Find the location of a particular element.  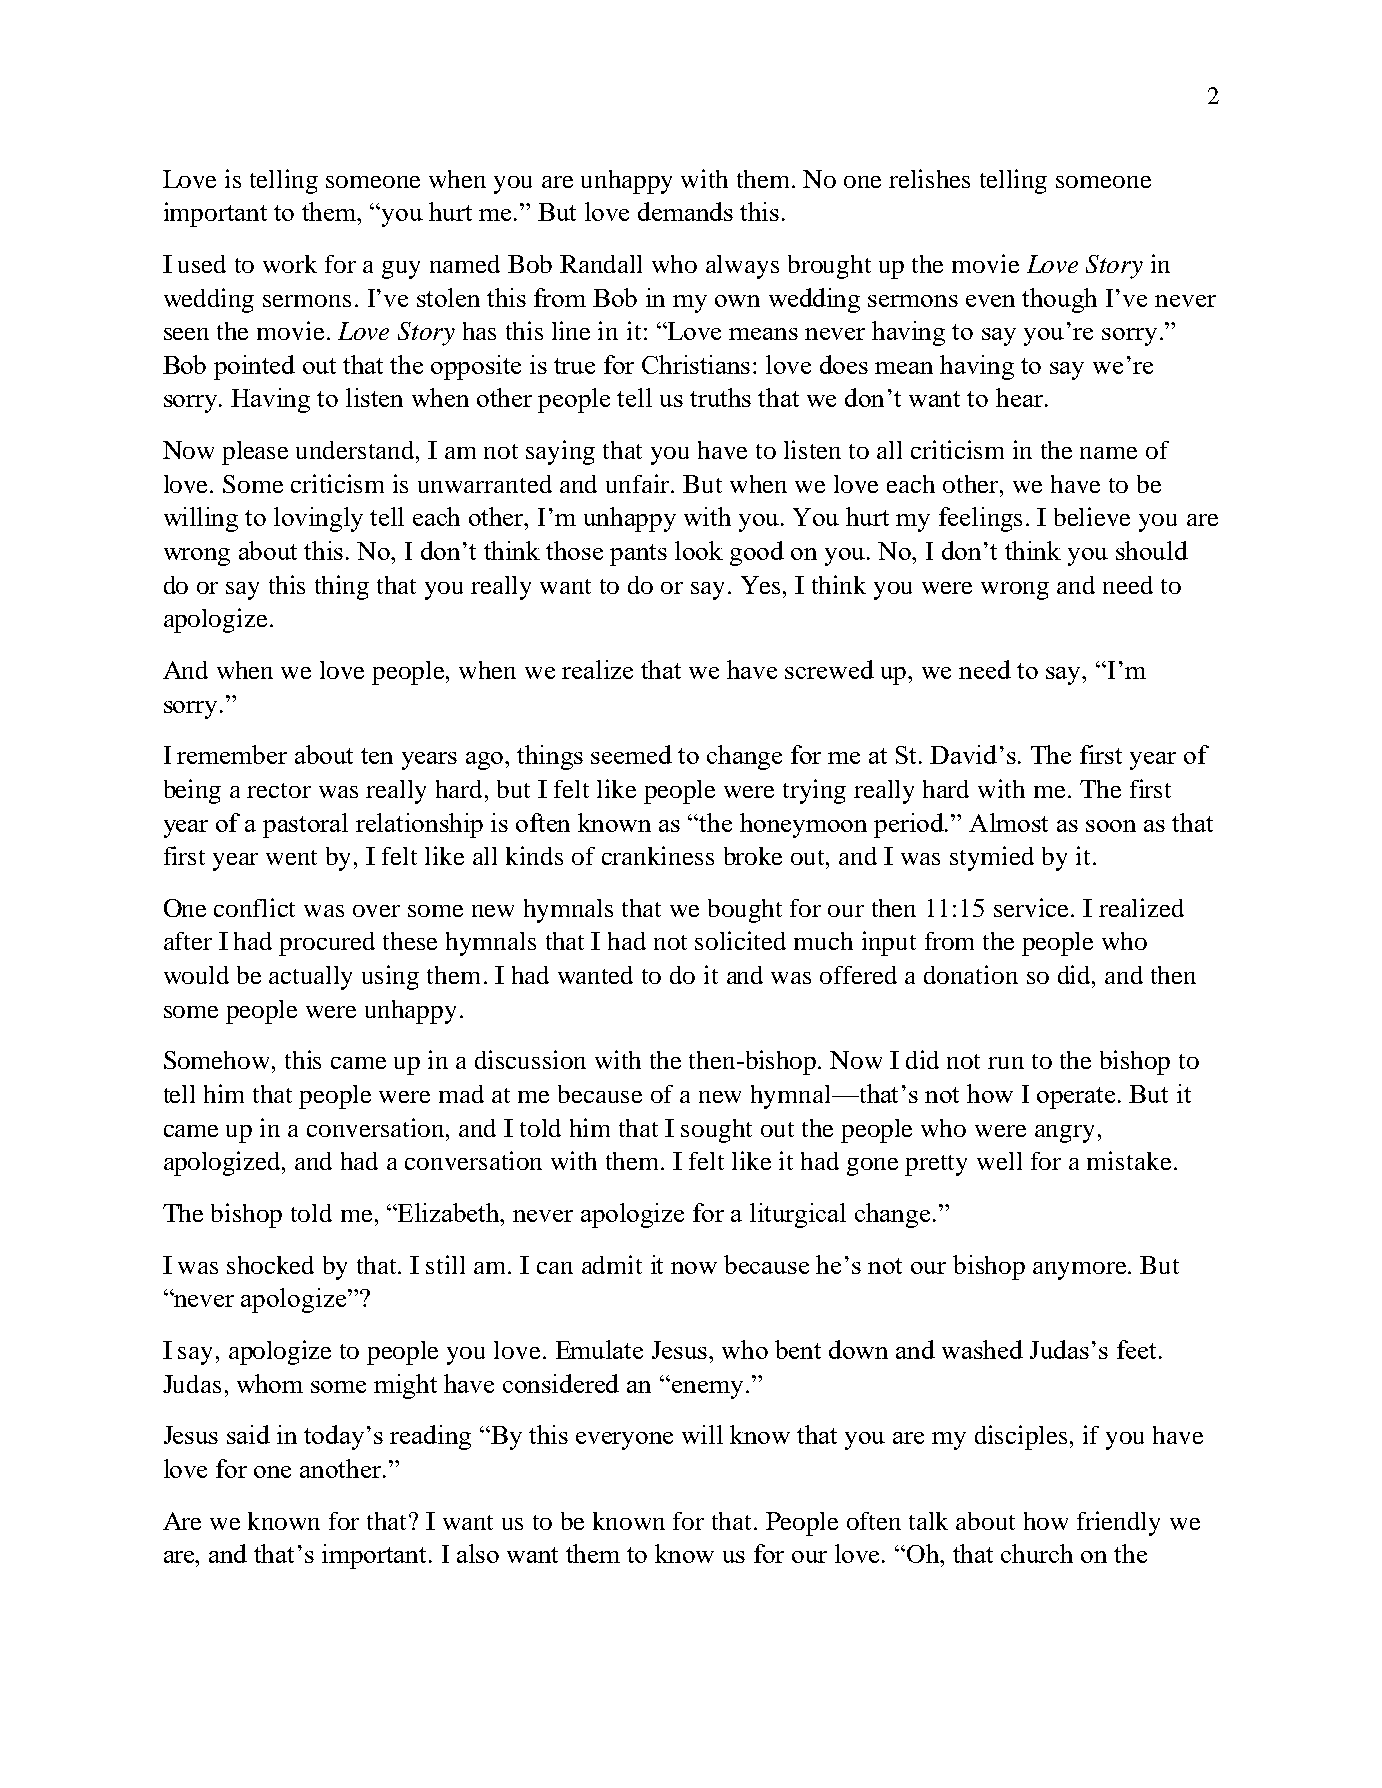

though is located at coordinates (1059, 300).
